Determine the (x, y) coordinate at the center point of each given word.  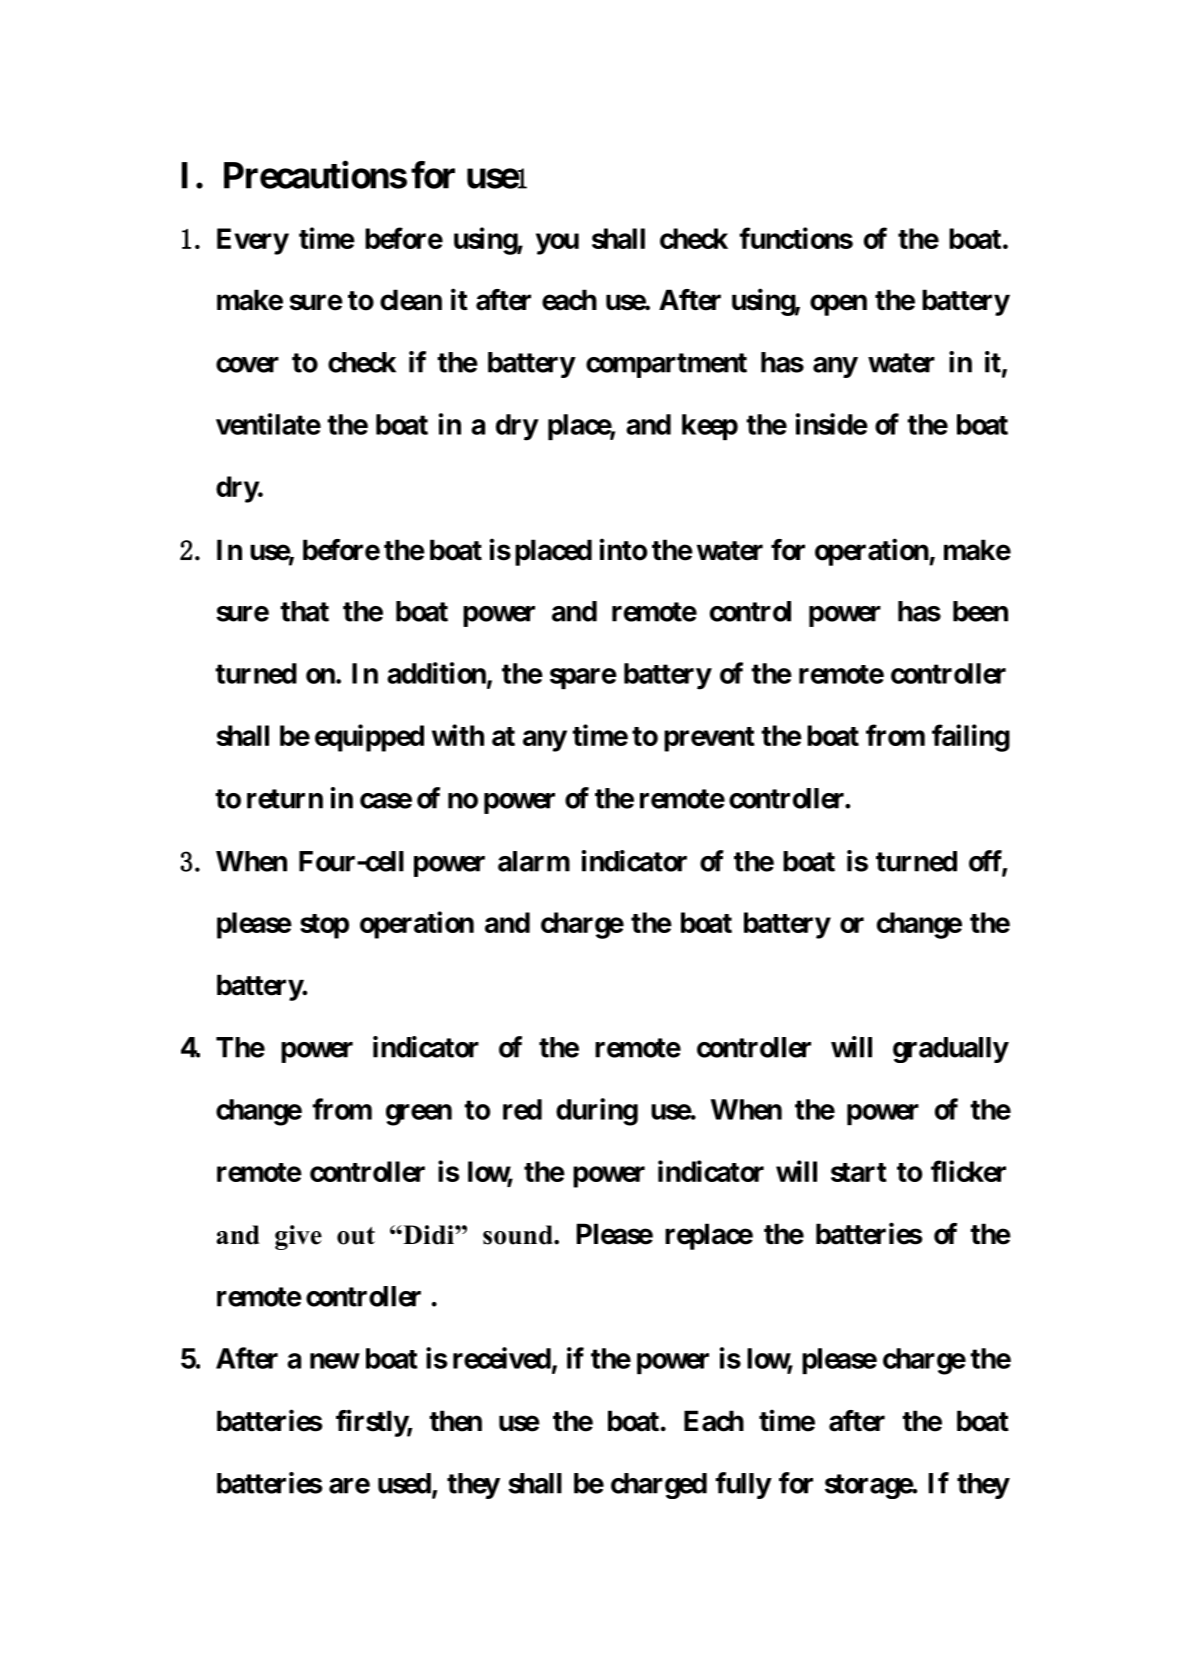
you (557, 244)
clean (411, 300)
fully (743, 1485)
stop (324, 926)
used (404, 1483)
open (838, 305)
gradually (950, 1050)
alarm (534, 861)
